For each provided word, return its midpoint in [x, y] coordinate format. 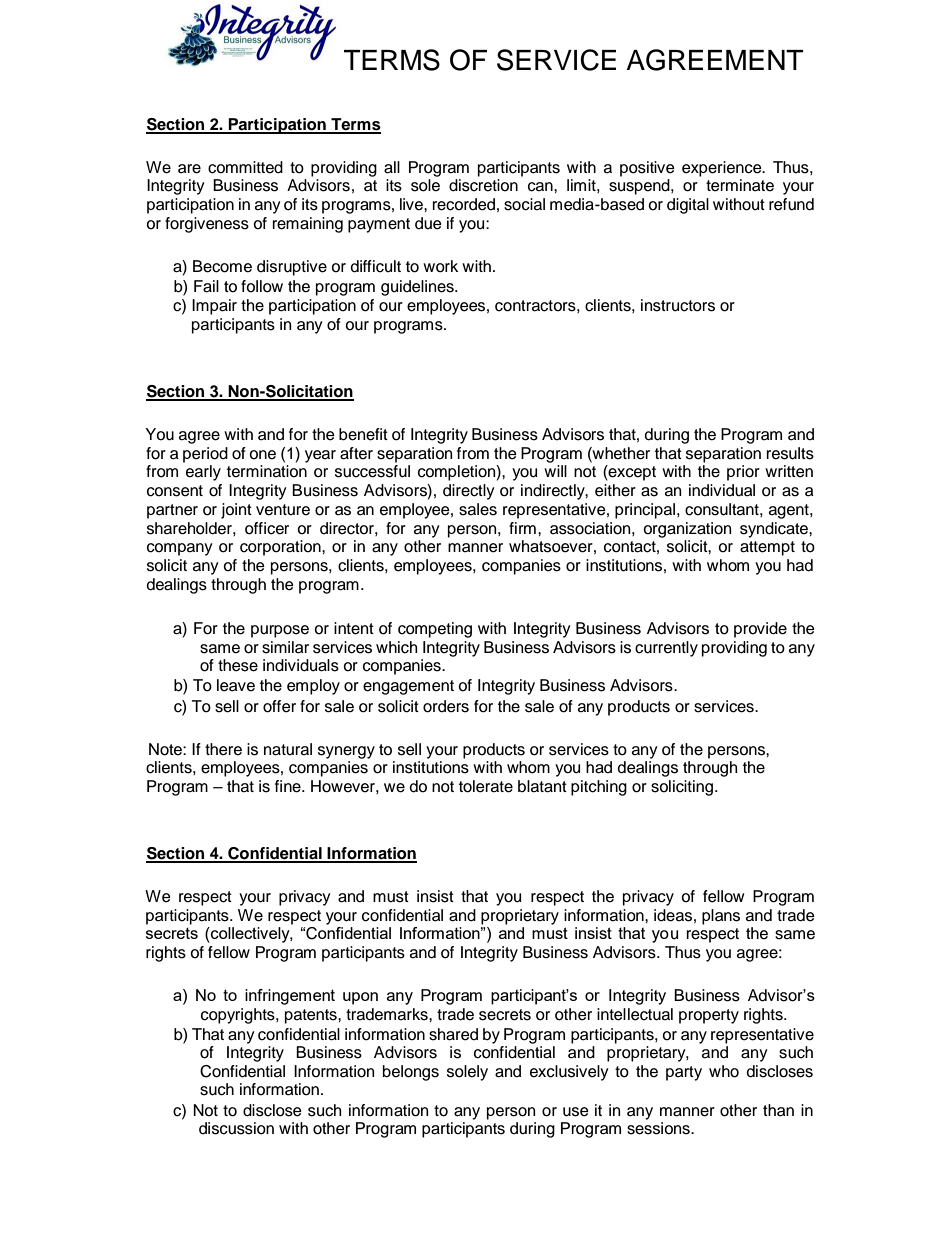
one [262, 455]
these [238, 665]
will [555, 471]
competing [435, 630]
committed [245, 167]
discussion [236, 1128]
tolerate [486, 786]
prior [743, 473]
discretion [483, 185]
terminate [740, 185]
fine [289, 786]
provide [760, 630]
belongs [411, 1073]
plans [721, 917]
